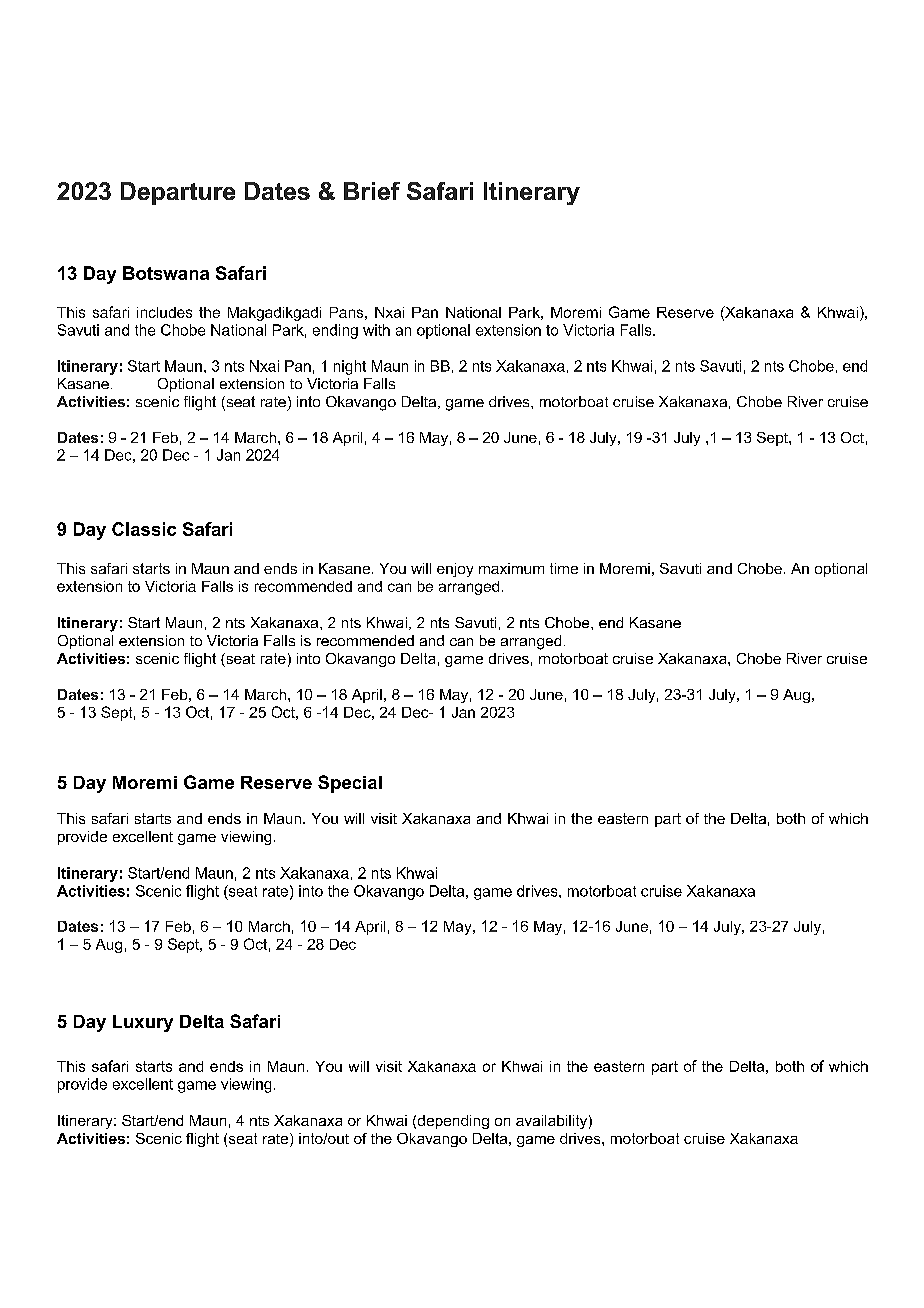  Describe the element at coordinates (511, 568) in the screenshot. I see `maximum` at that location.
